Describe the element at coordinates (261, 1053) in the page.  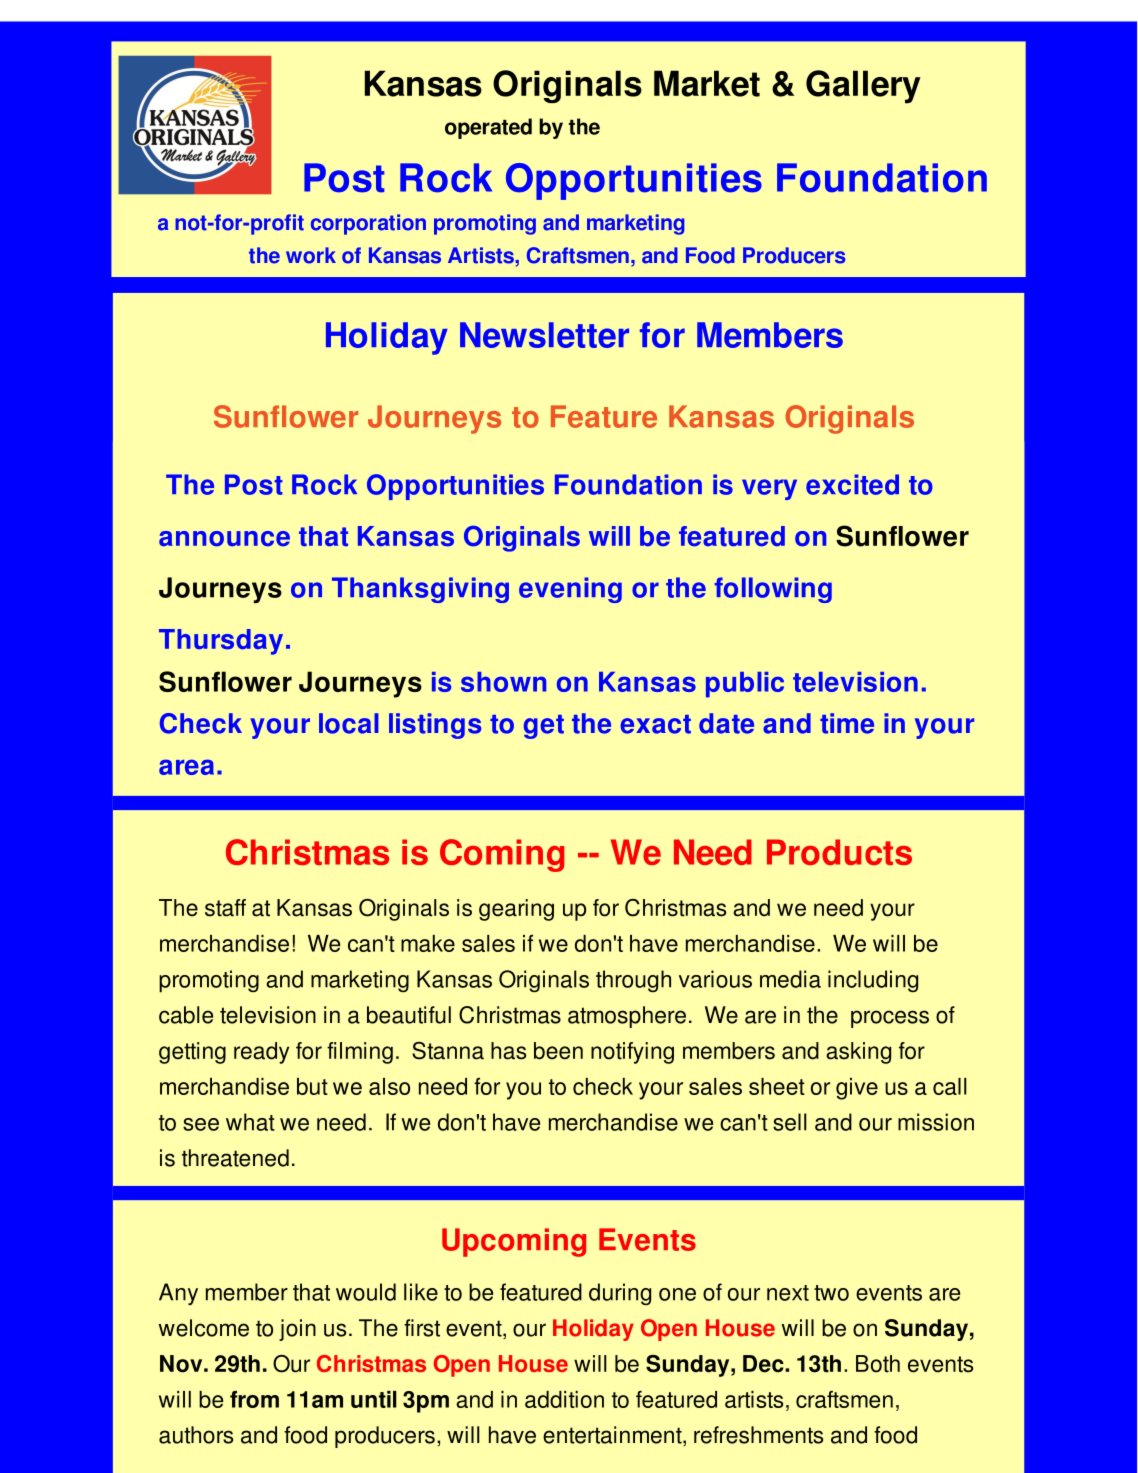
I see `ready` at that location.
